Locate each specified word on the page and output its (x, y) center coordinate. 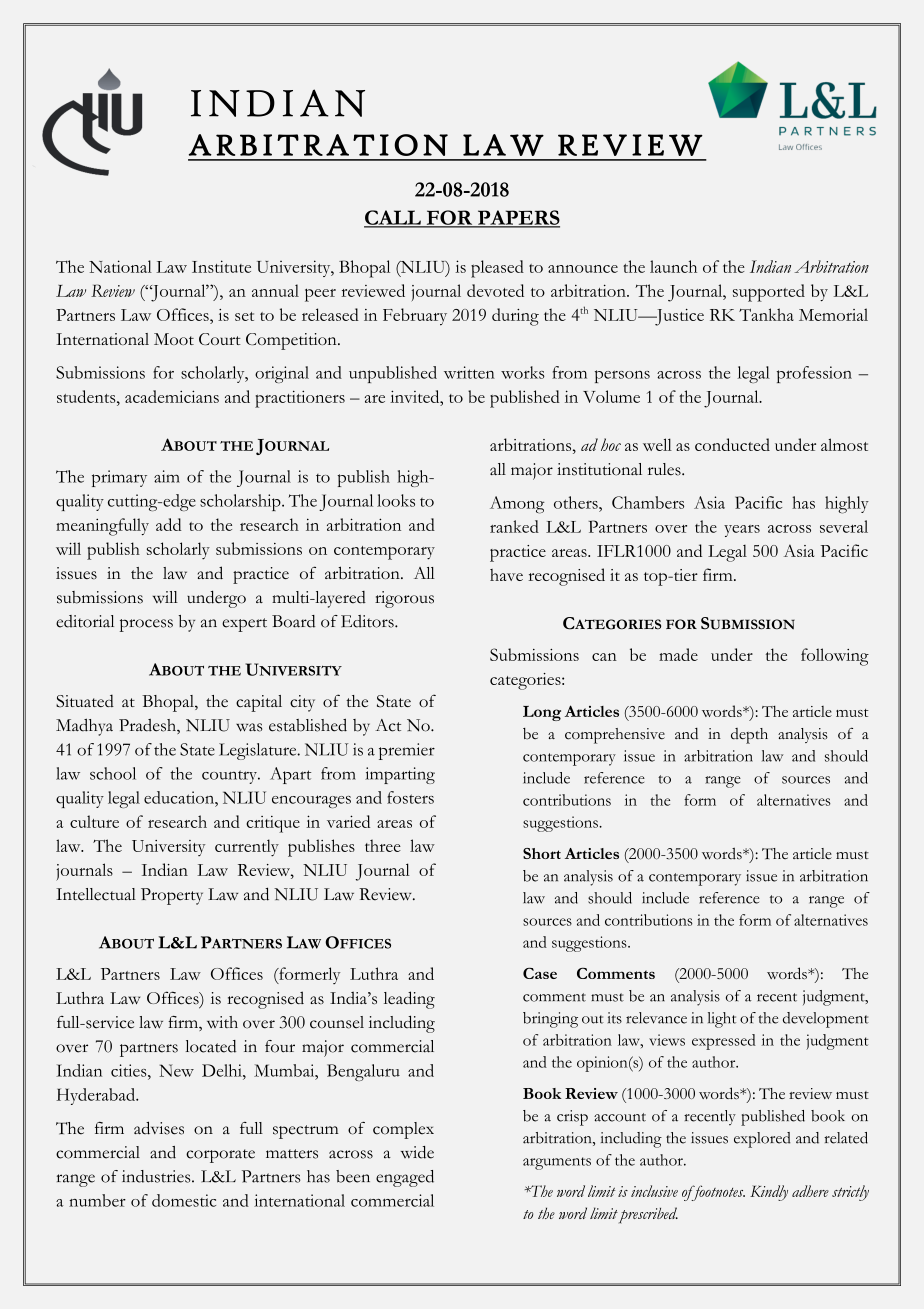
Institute (221, 266)
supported (769, 293)
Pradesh (148, 726)
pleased (497, 269)
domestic (184, 1200)
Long (542, 713)
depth (749, 736)
